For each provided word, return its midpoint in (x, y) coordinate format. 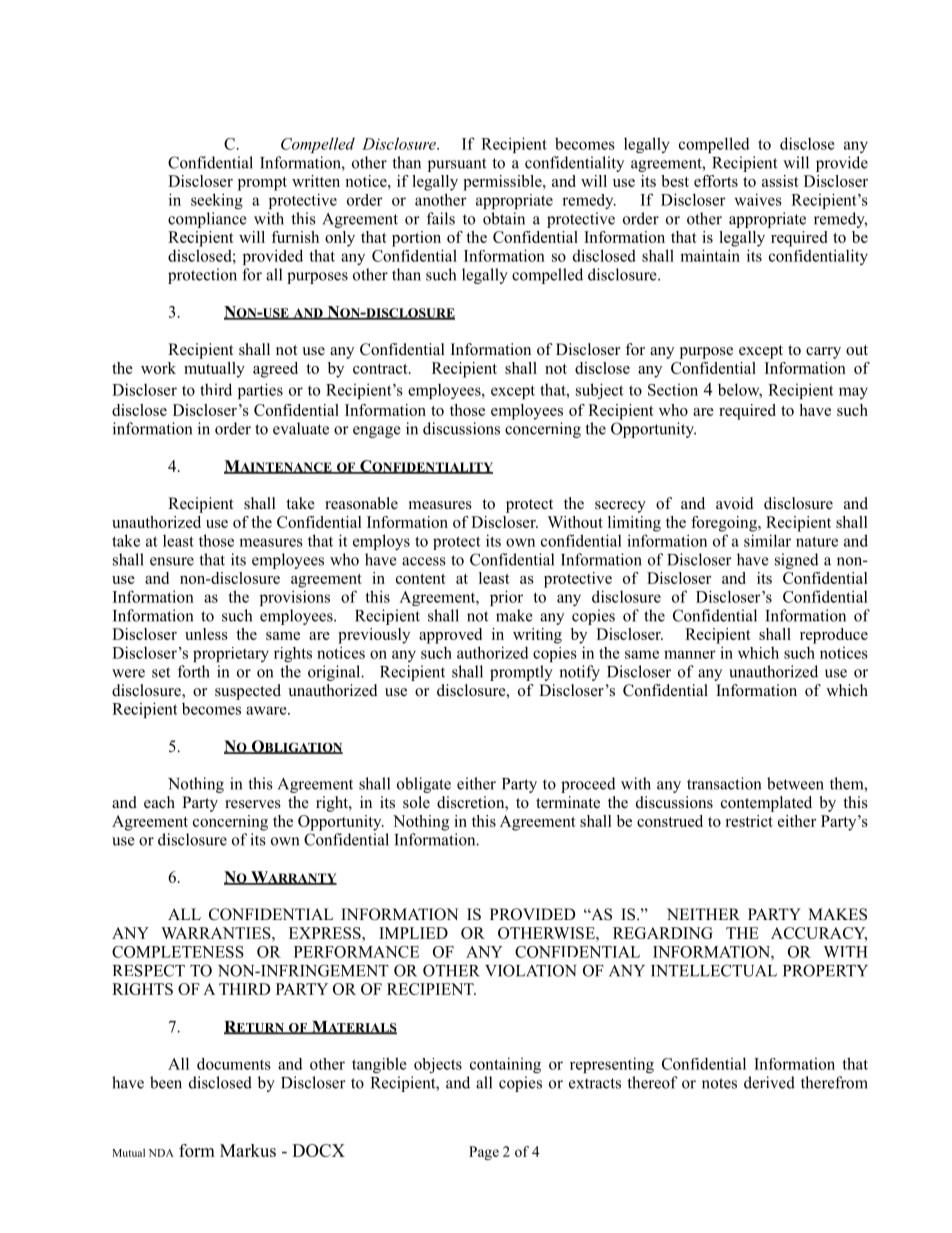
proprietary (231, 654)
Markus (248, 1150)
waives (758, 199)
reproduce (834, 636)
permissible (503, 183)
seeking (217, 201)
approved (450, 636)
